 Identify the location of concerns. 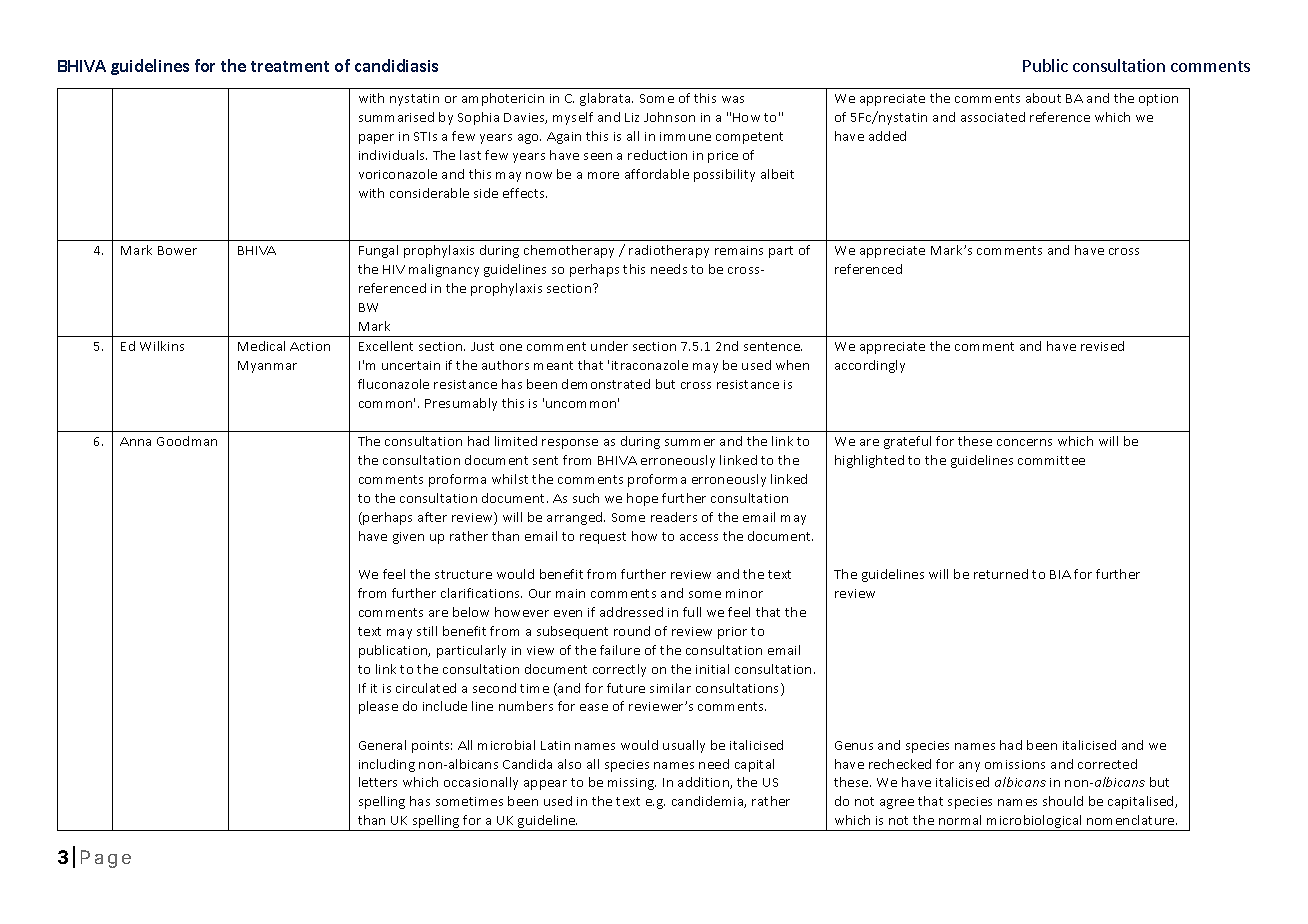
(1024, 442).
